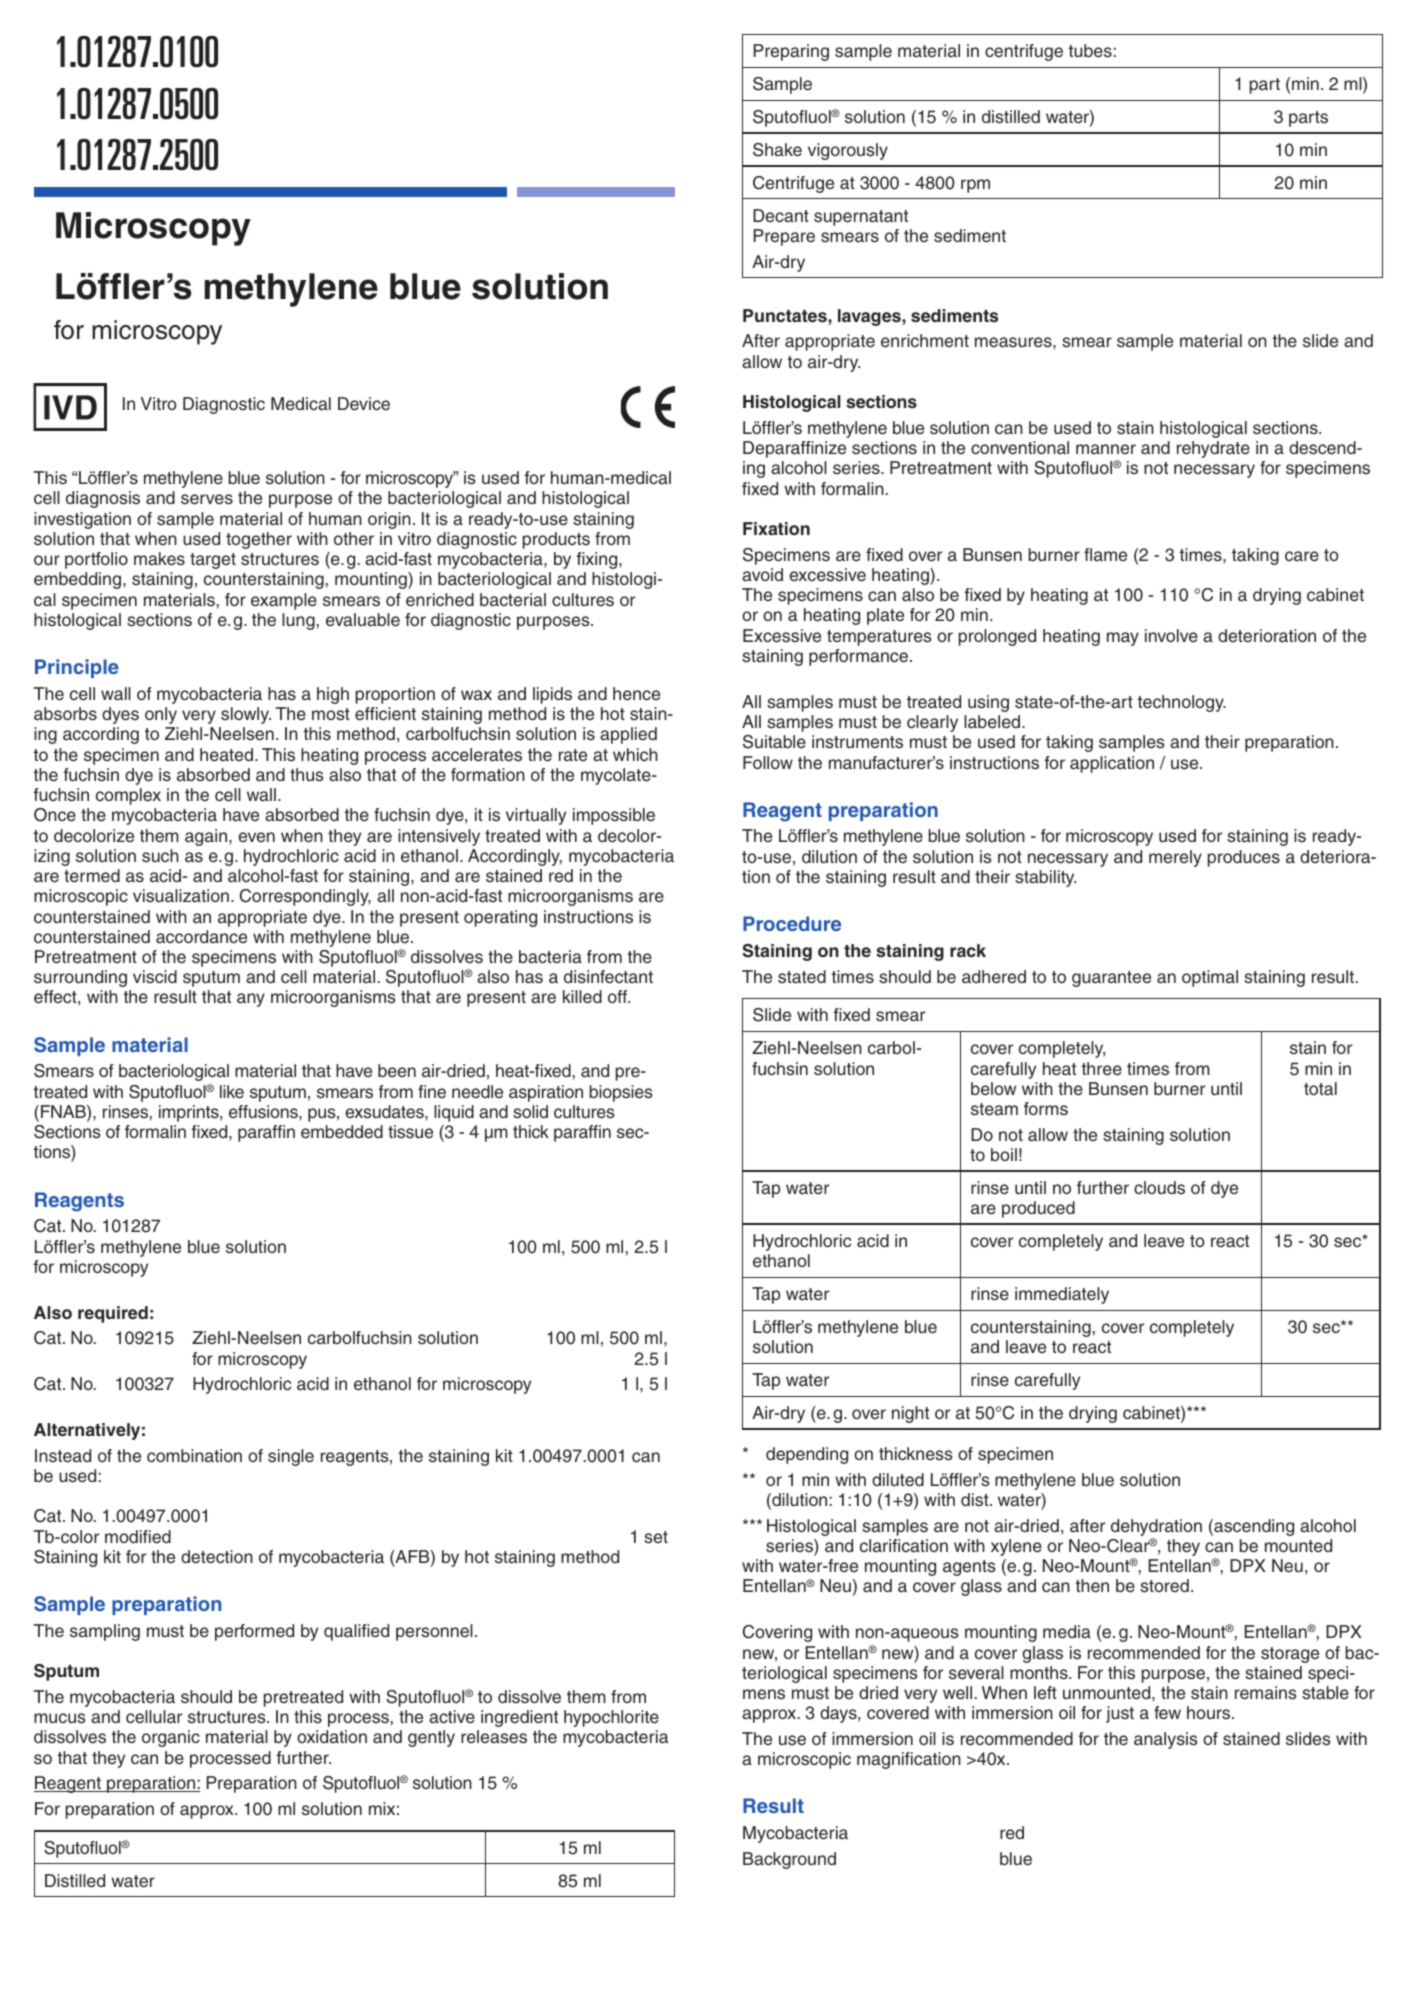 The image size is (1417, 2005). What do you see at coordinates (1175, 858) in the screenshot?
I see `merely` at bounding box center [1175, 858].
